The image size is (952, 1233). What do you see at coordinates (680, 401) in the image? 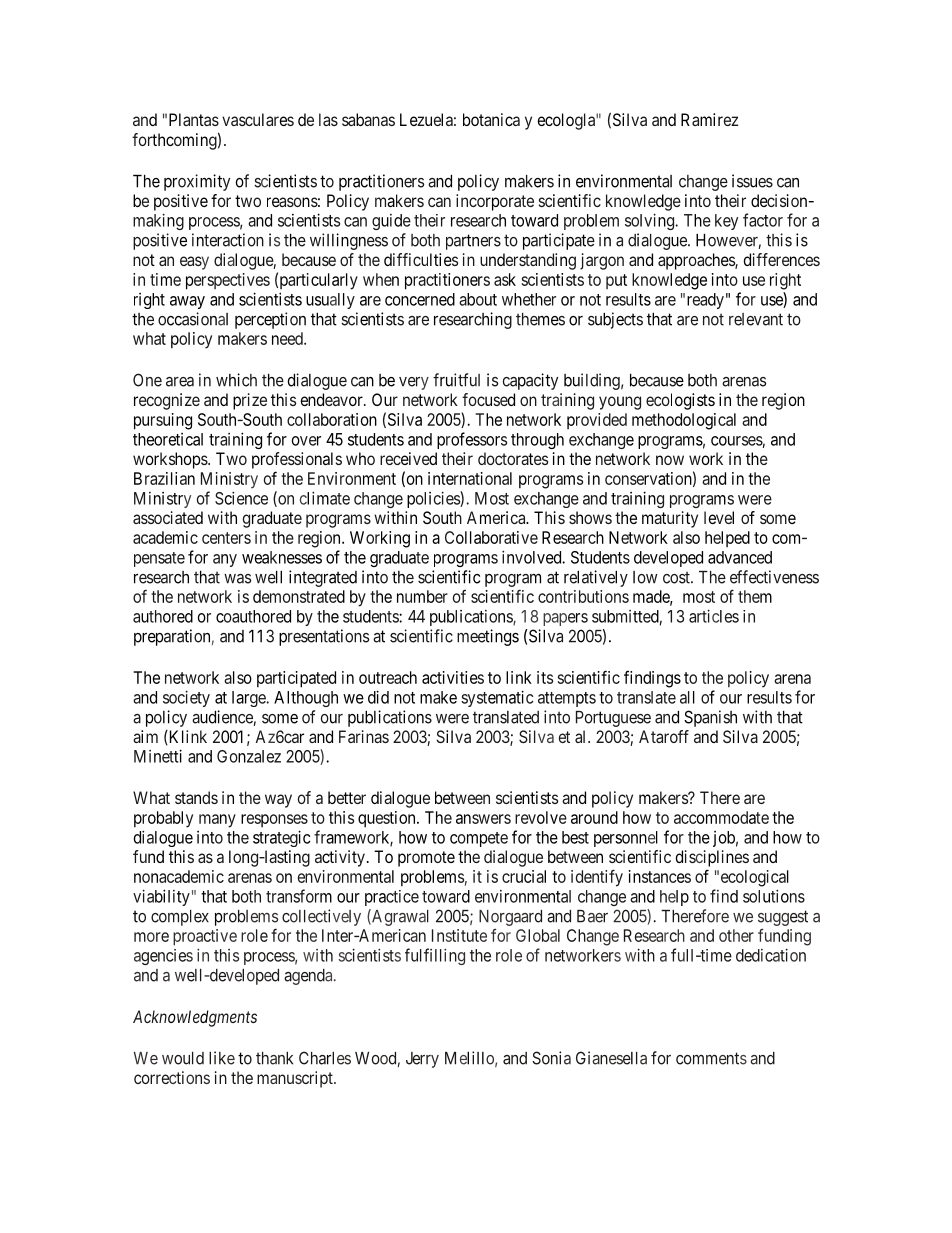
I see `ecologists` at bounding box center [680, 401].
